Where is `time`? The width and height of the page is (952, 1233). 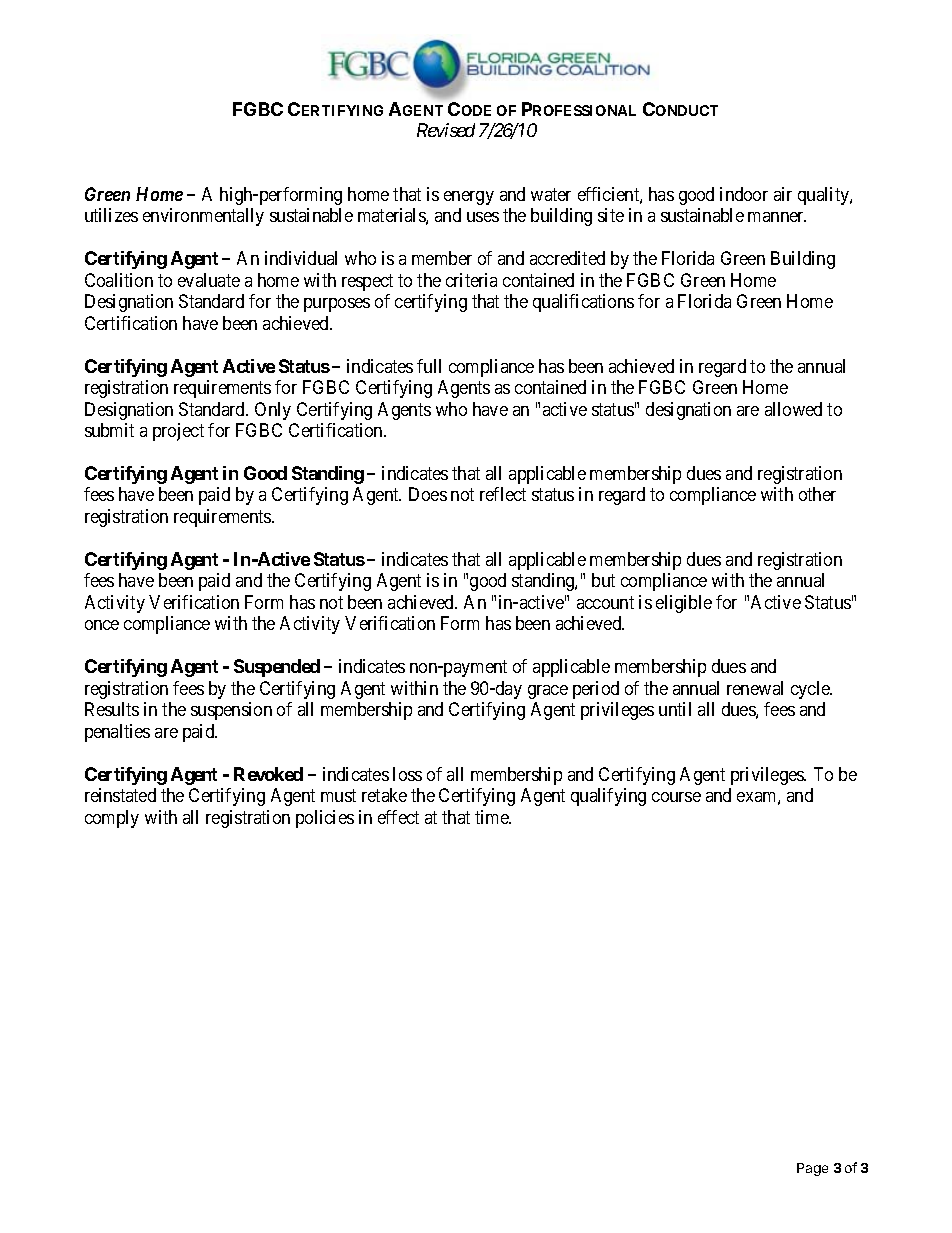 time is located at coordinates (493, 817).
